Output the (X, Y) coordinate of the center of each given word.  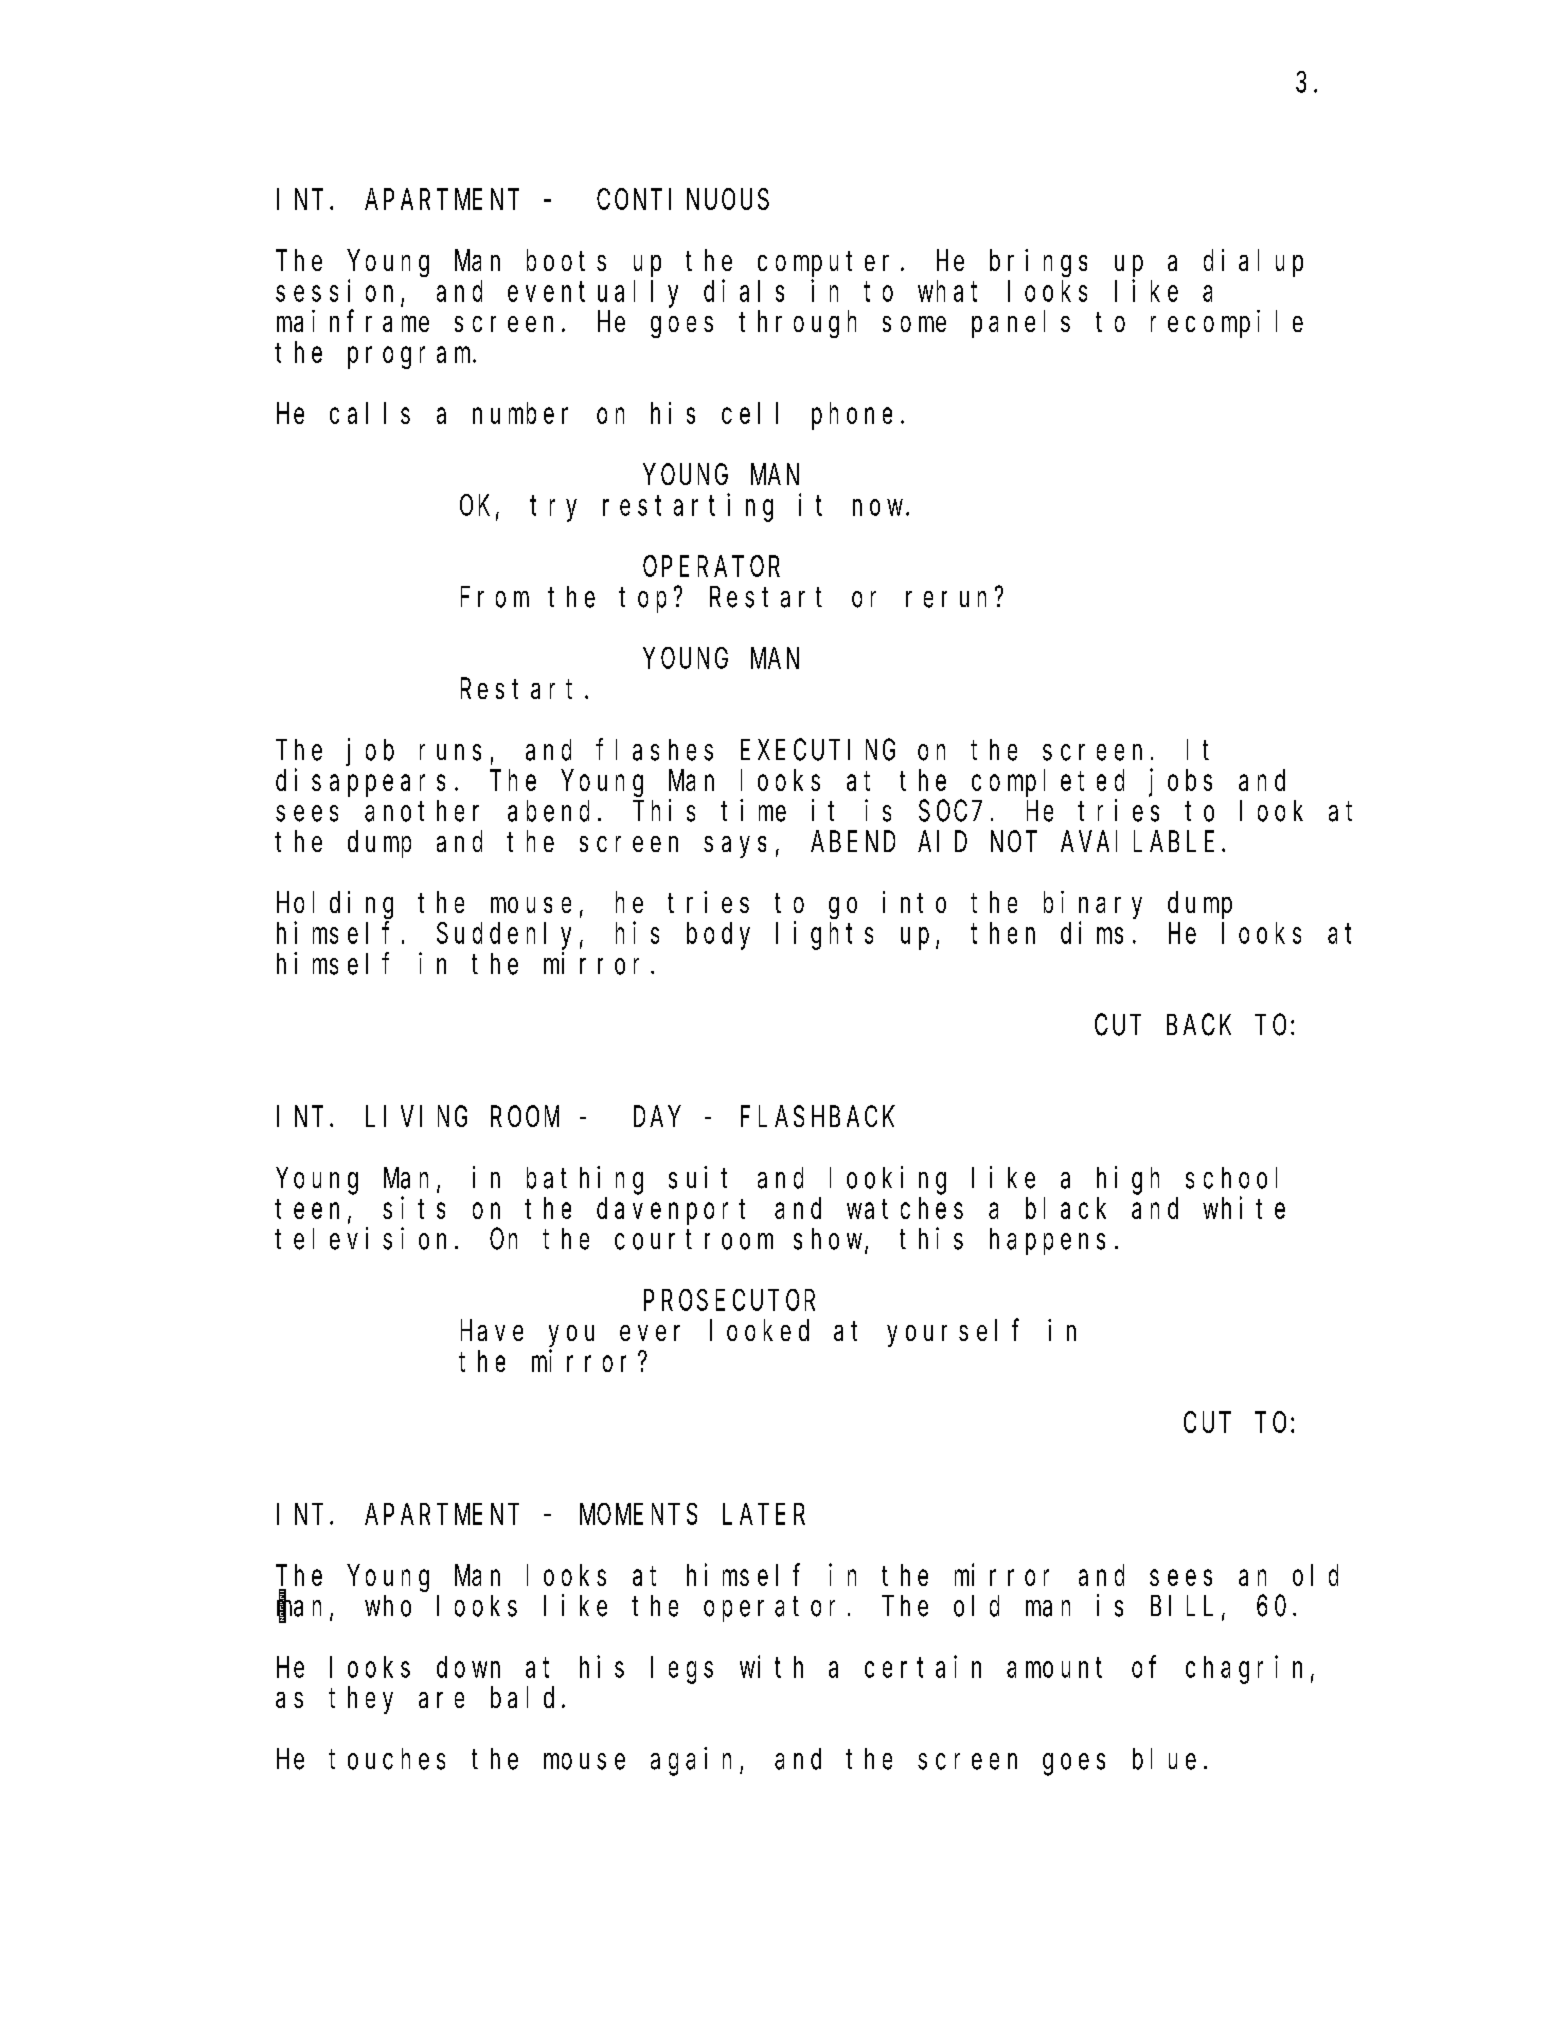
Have (492, 1331)
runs (450, 753)
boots (566, 260)
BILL (1182, 1606)
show (830, 1240)
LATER (764, 1515)
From (495, 598)
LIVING (416, 1117)
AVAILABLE (1137, 842)
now (880, 508)
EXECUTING (818, 750)
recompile (1227, 324)
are (441, 1700)
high (1128, 1180)
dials (744, 291)
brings (1038, 263)
